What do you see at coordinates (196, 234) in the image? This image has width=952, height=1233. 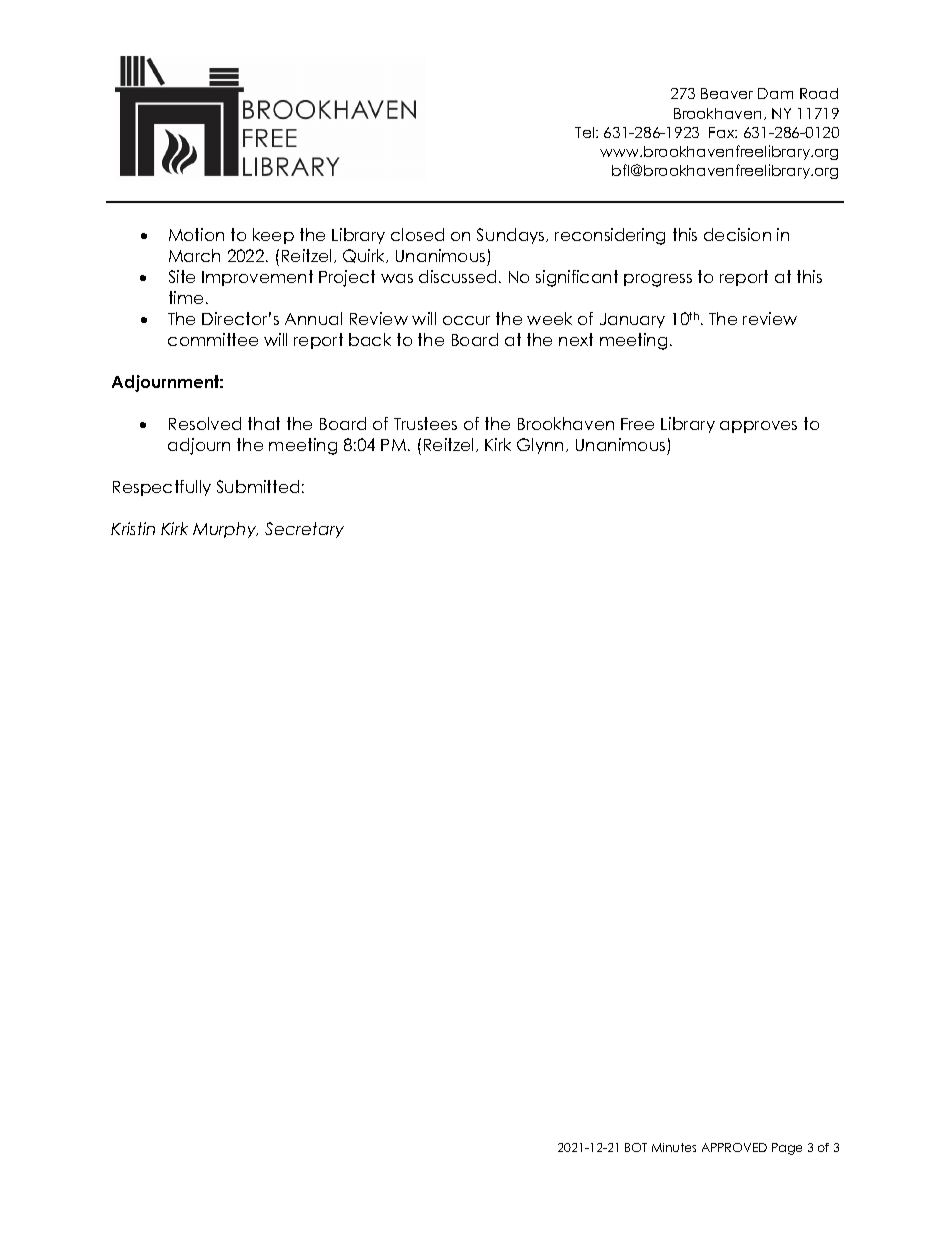 I see `Motion` at bounding box center [196, 234].
